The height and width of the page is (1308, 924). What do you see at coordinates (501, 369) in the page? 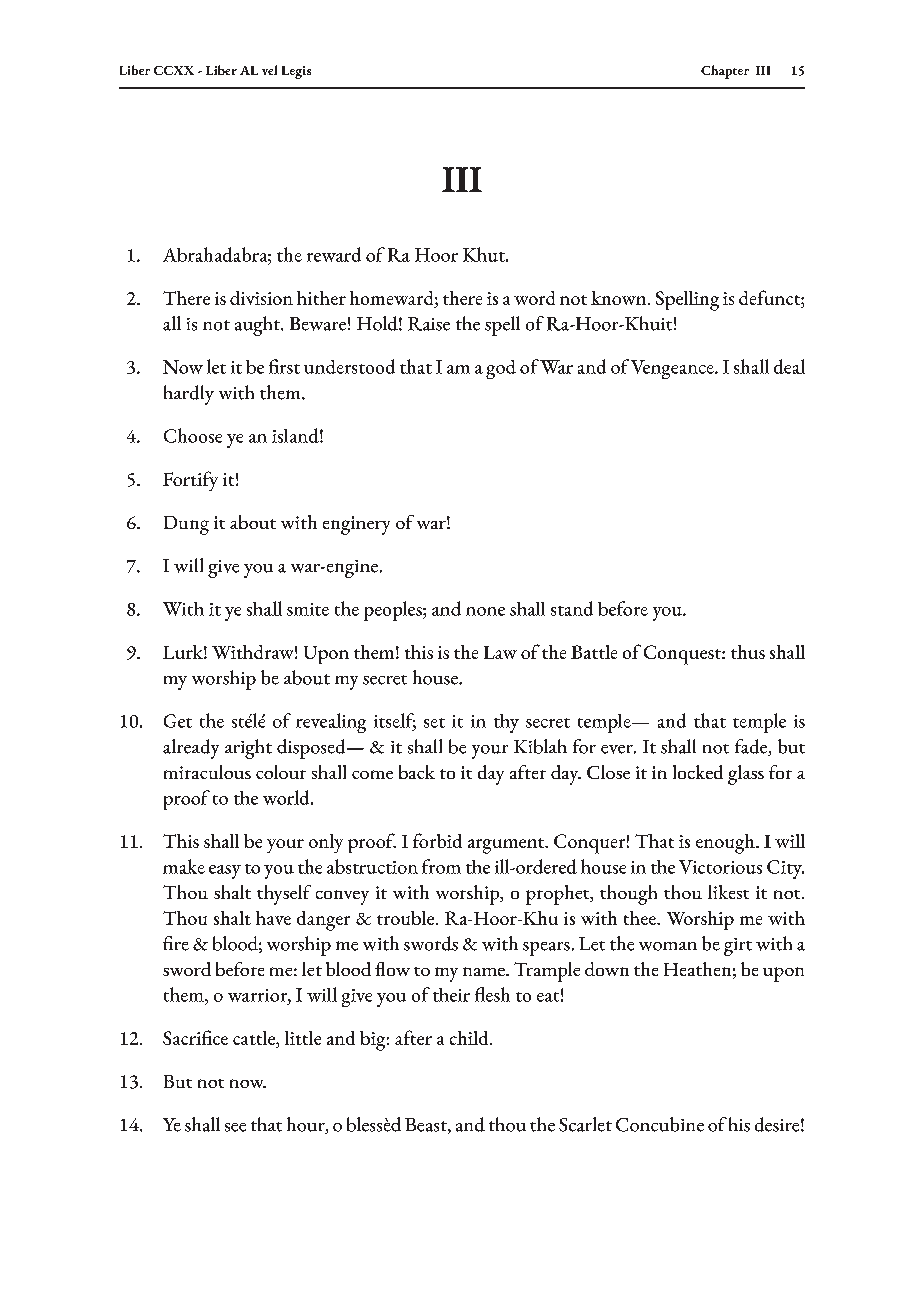
I see `god` at bounding box center [501, 369].
